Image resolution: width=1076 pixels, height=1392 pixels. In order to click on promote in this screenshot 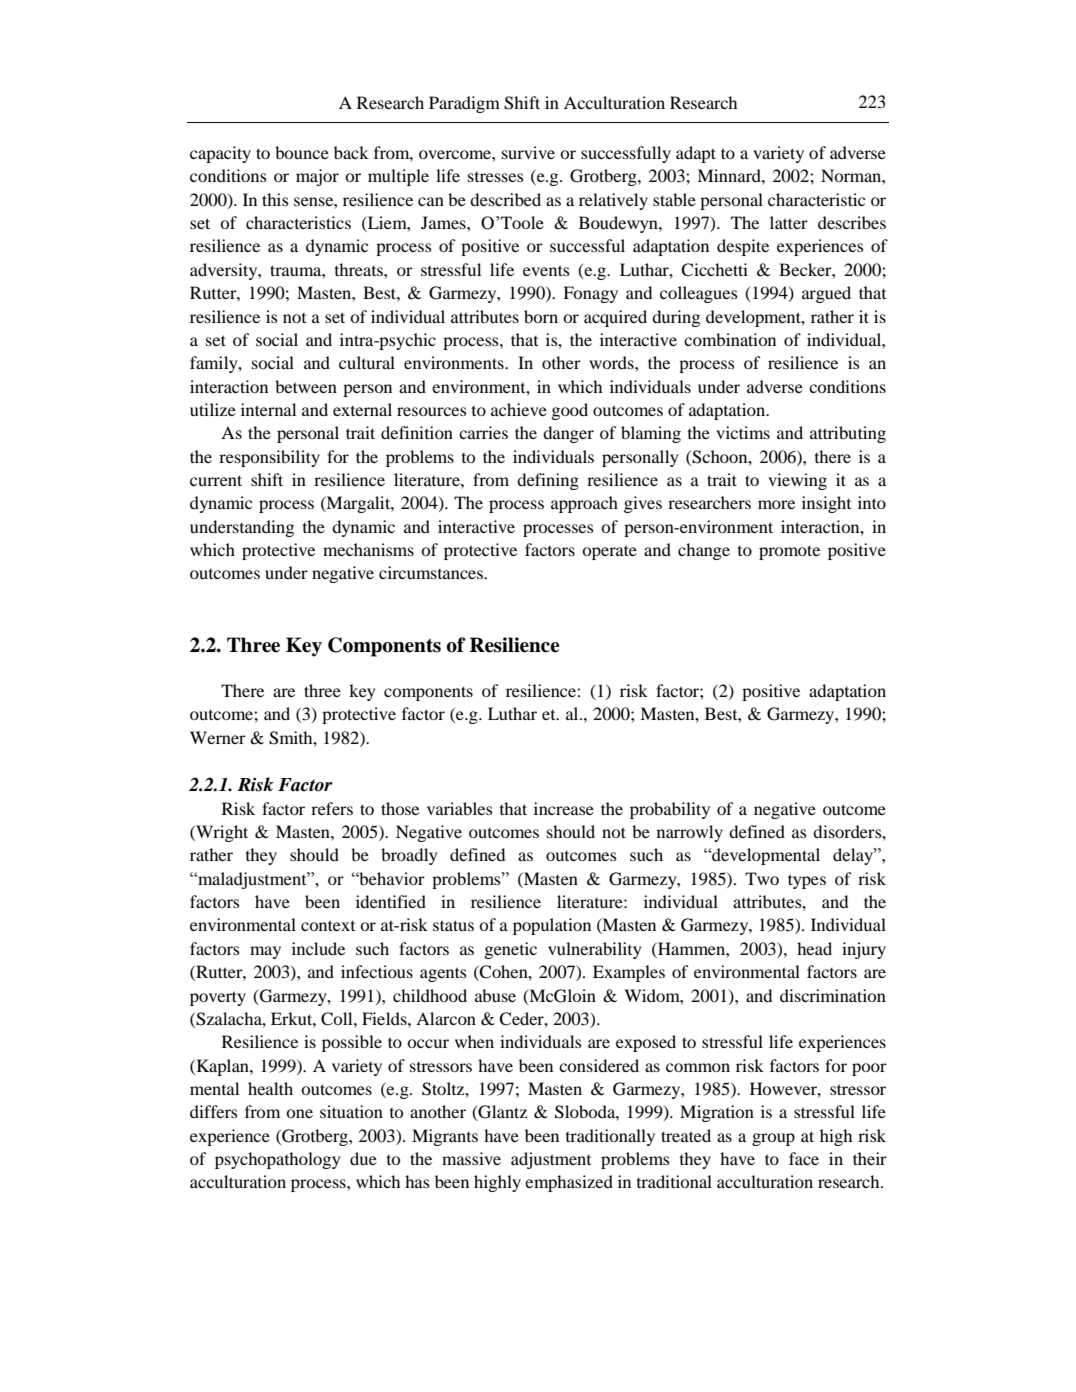, I will do `click(789, 552)`.
